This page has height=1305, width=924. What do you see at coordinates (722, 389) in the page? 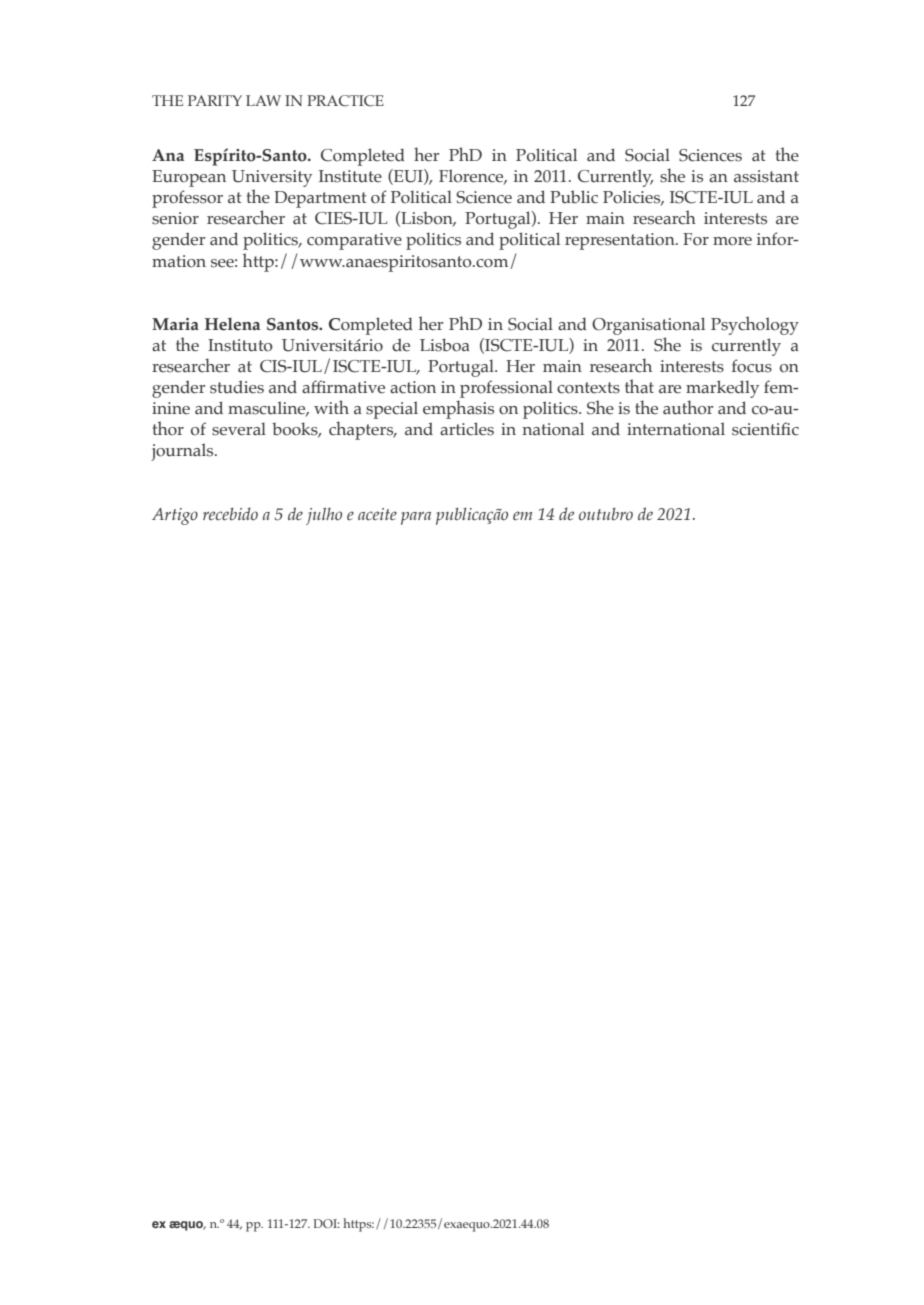
I see `markedly` at bounding box center [722, 389].
